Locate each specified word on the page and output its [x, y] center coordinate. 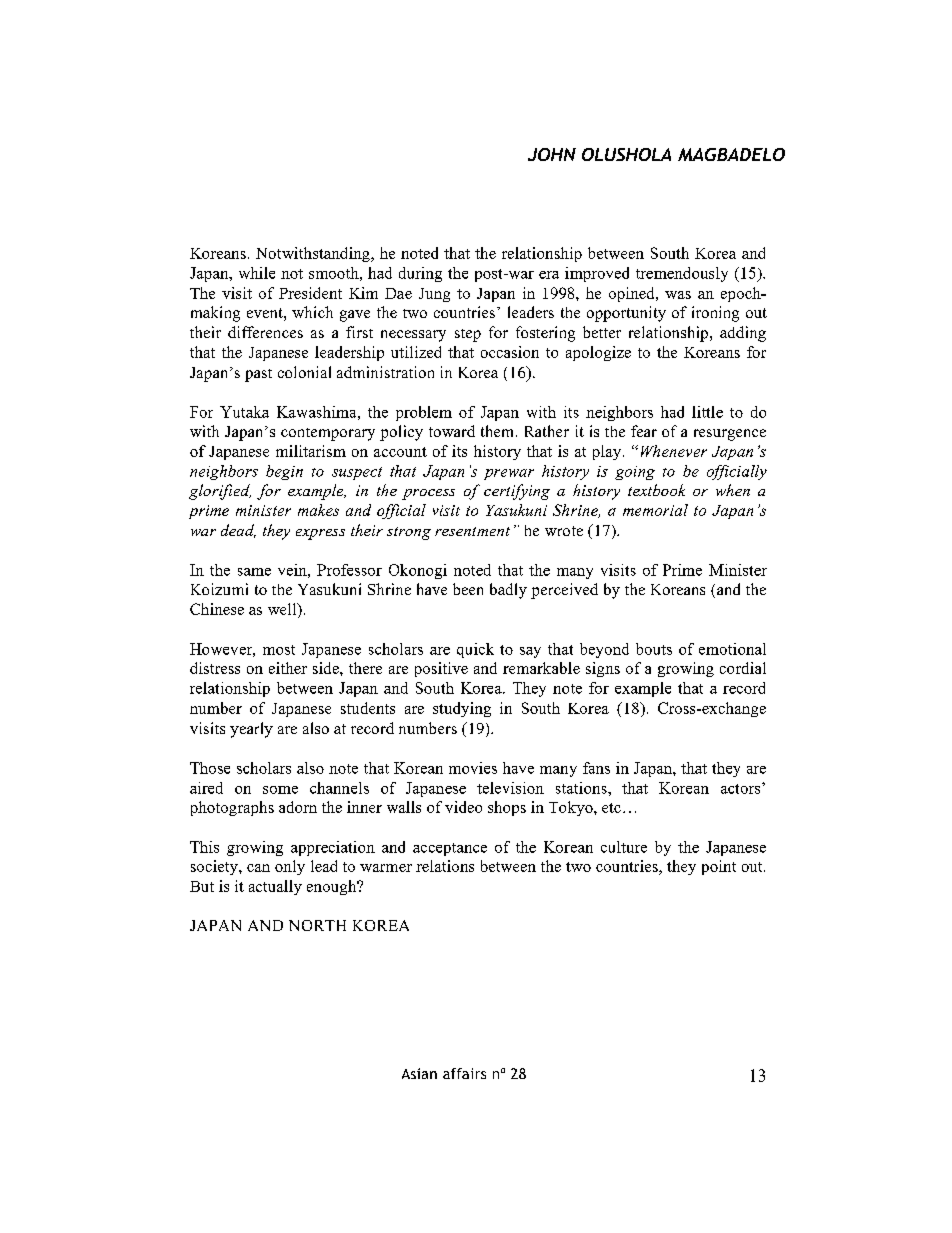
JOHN [552, 154]
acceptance [450, 849]
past [258, 375]
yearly [251, 730]
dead [238, 531]
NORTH [317, 925]
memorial [655, 510]
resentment [472, 531]
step [468, 335]
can [258, 868]
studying [462, 709]
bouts [654, 649]
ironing [715, 314]
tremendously [682, 274]
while [257, 273]
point [719, 867]
